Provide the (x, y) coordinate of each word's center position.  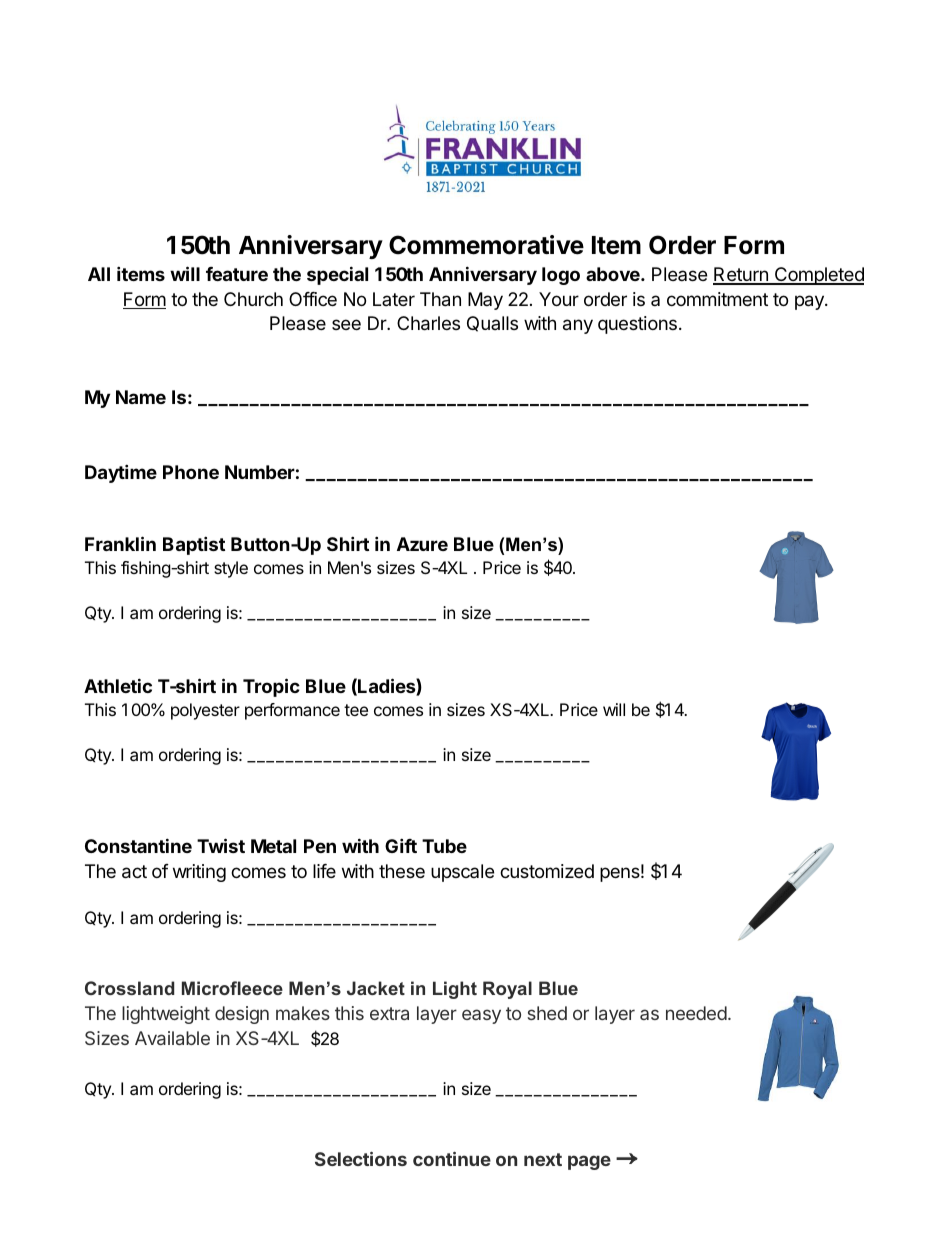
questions (637, 325)
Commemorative (486, 245)
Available (172, 1038)
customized (547, 871)
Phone (191, 472)
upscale (462, 873)
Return (741, 275)
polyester (205, 711)
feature (237, 274)
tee (356, 710)
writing (199, 873)
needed (696, 1013)
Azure (422, 544)
